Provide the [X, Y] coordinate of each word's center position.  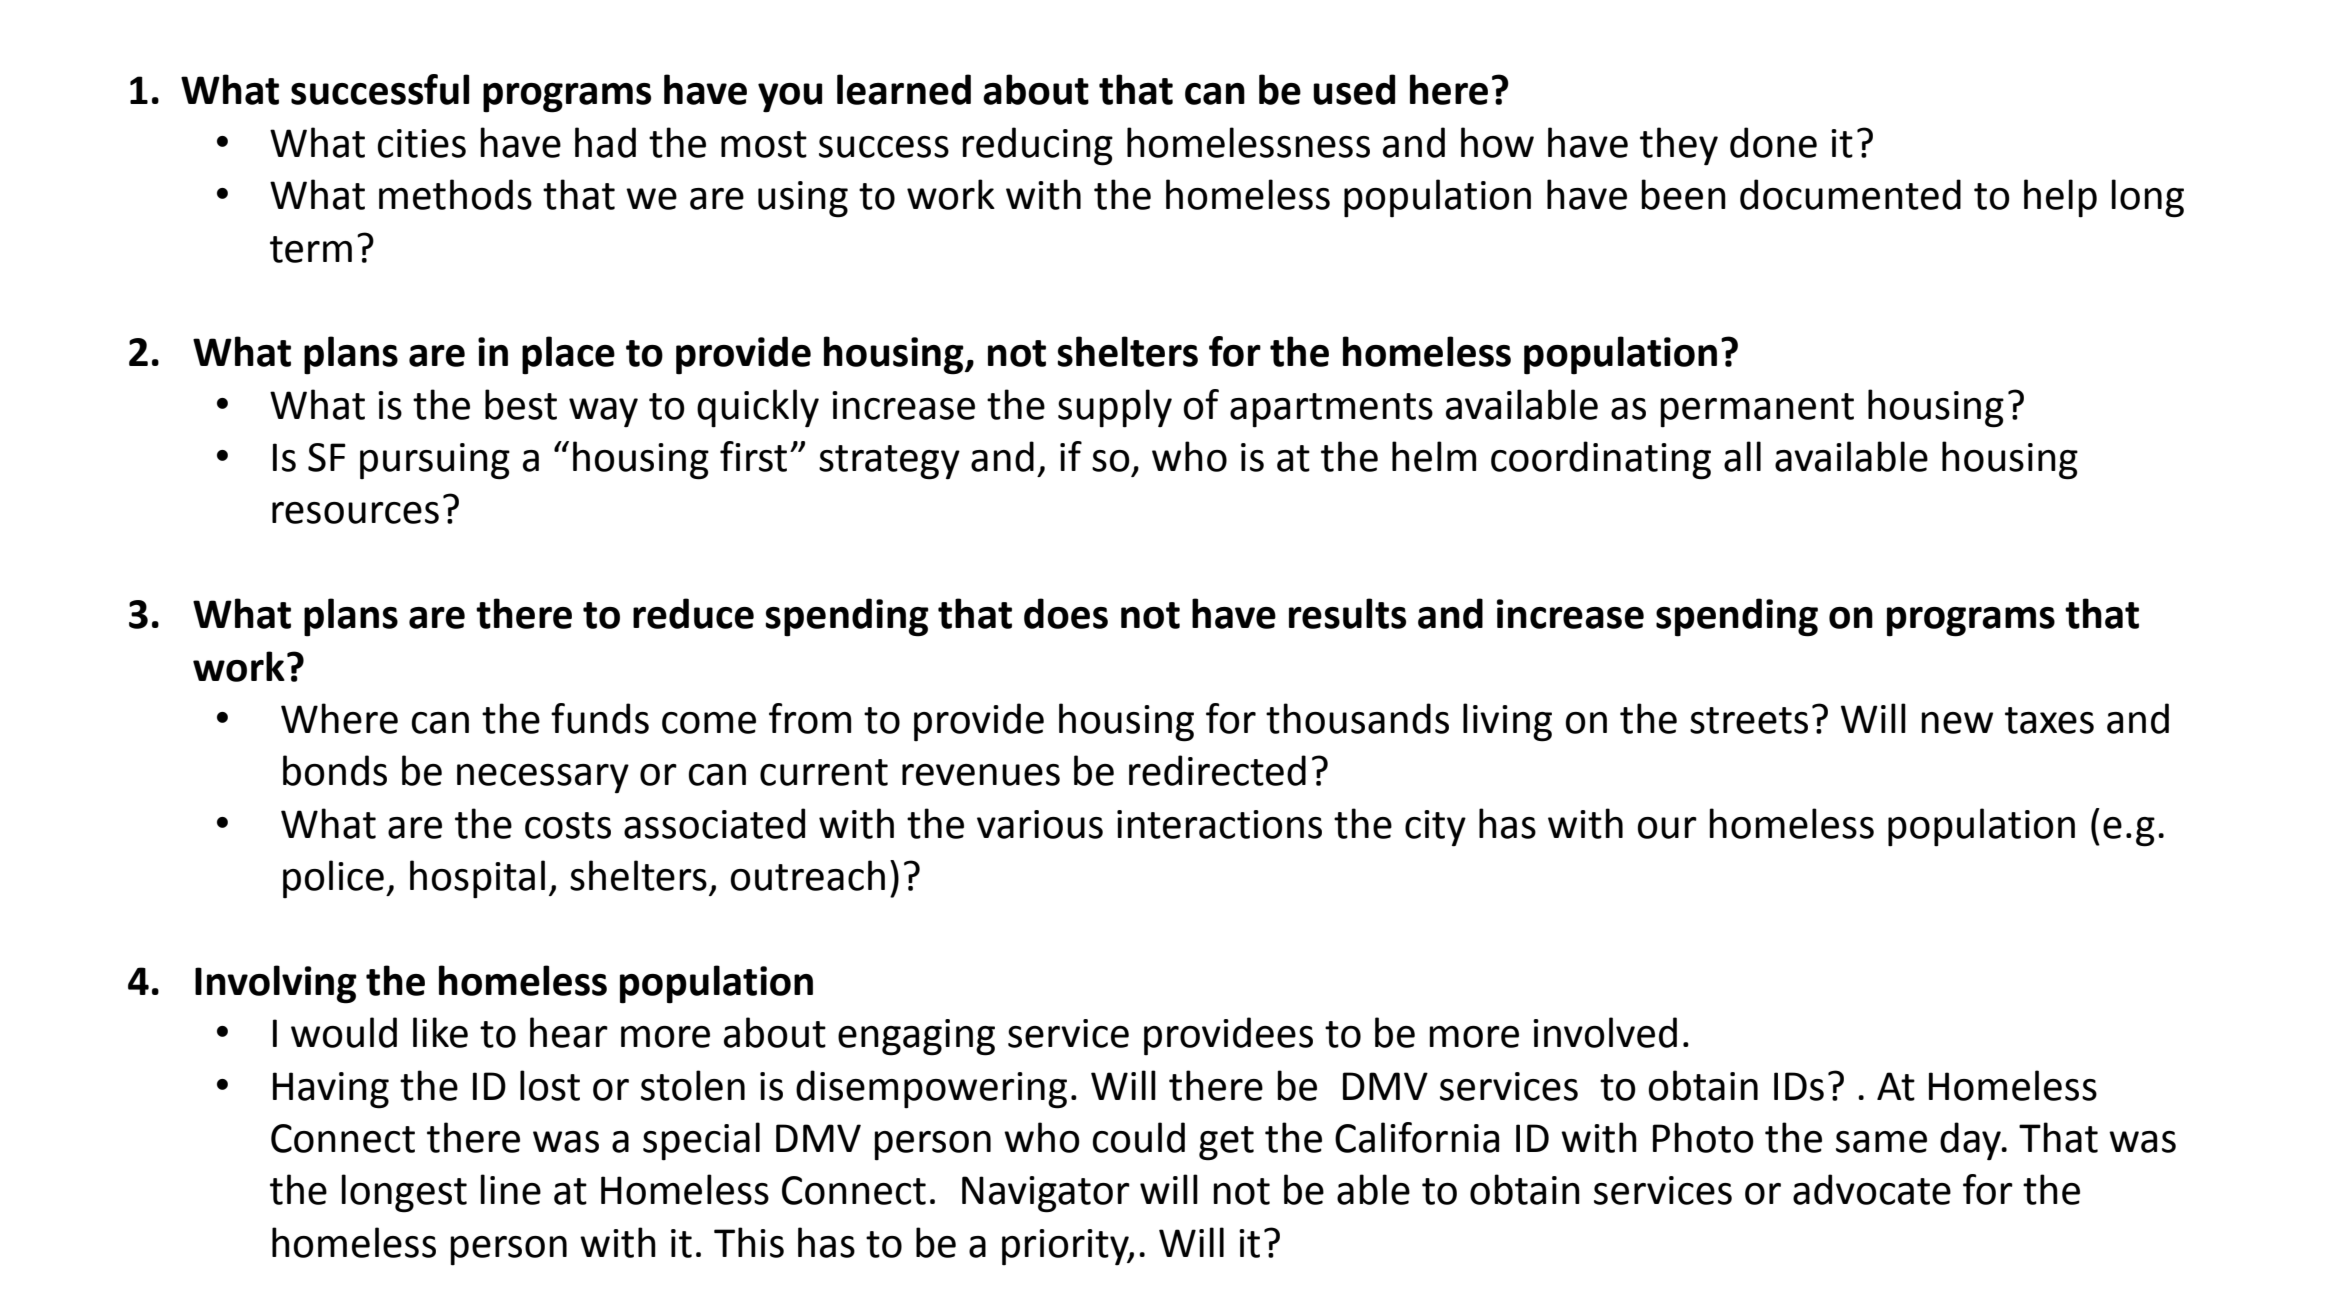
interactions [1219, 824]
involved [1605, 1032]
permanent [1757, 410]
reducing [1037, 146]
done [1773, 142]
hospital [477, 879]
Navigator [1046, 1194]
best [521, 404]
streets [1749, 720]
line [510, 1189]
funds [600, 718]
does [1066, 613]
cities [422, 143]
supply [1115, 408]
